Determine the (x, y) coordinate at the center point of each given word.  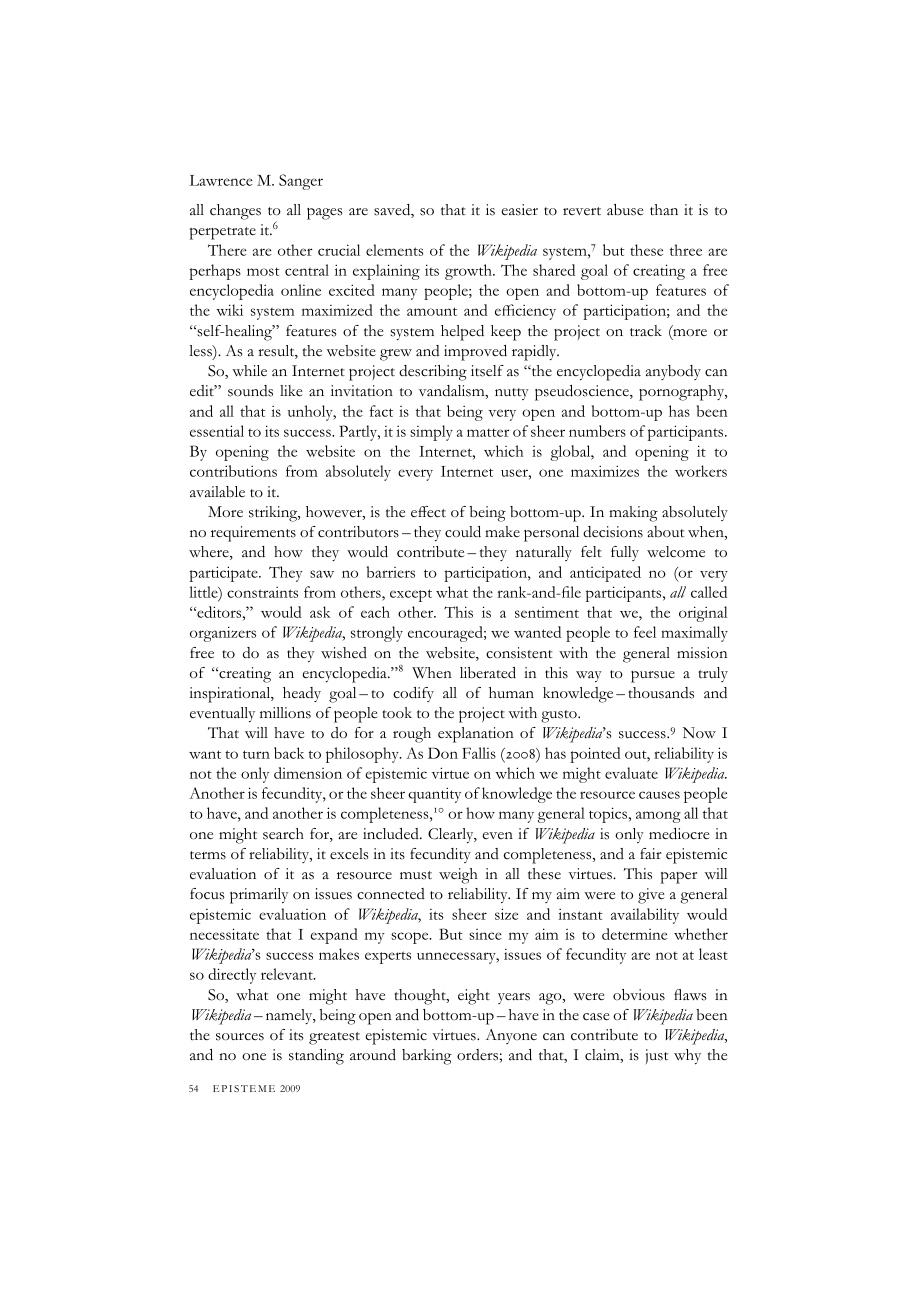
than (664, 209)
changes (235, 212)
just (657, 1056)
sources (240, 1037)
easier (520, 210)
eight (474, 997)
